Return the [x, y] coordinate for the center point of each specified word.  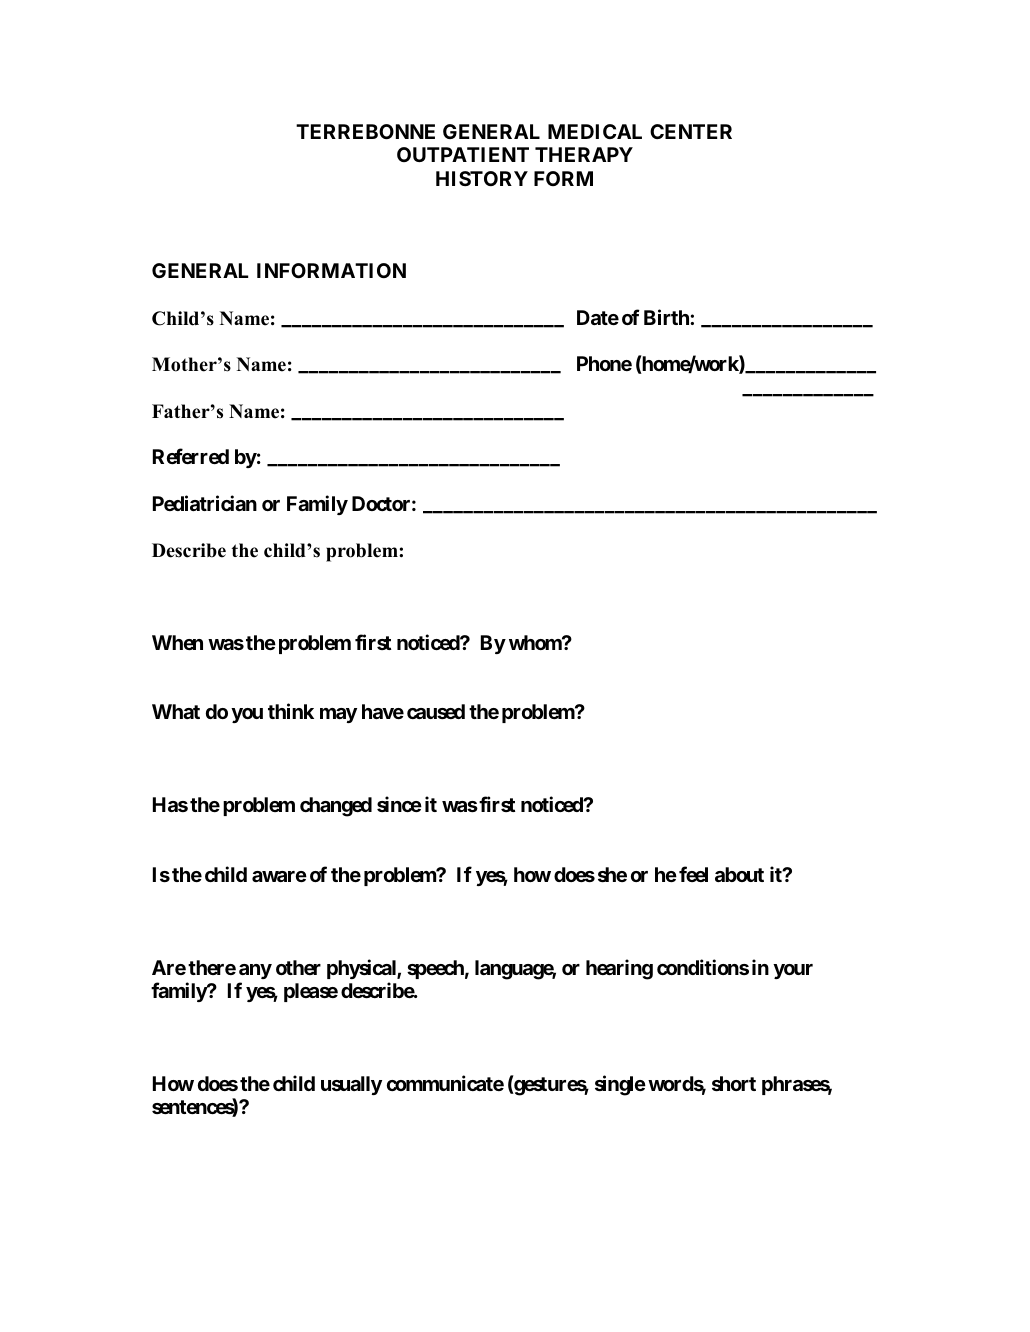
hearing [619, 969]
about [739, 874]
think [291, 711]
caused [436, 711]
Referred [191, 456]
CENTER [691, 131]
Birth [667, 317]
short [734, 1083]
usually [351, 1085]
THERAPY [584, 154]
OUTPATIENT [463, 154]
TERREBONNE [365, 131]
